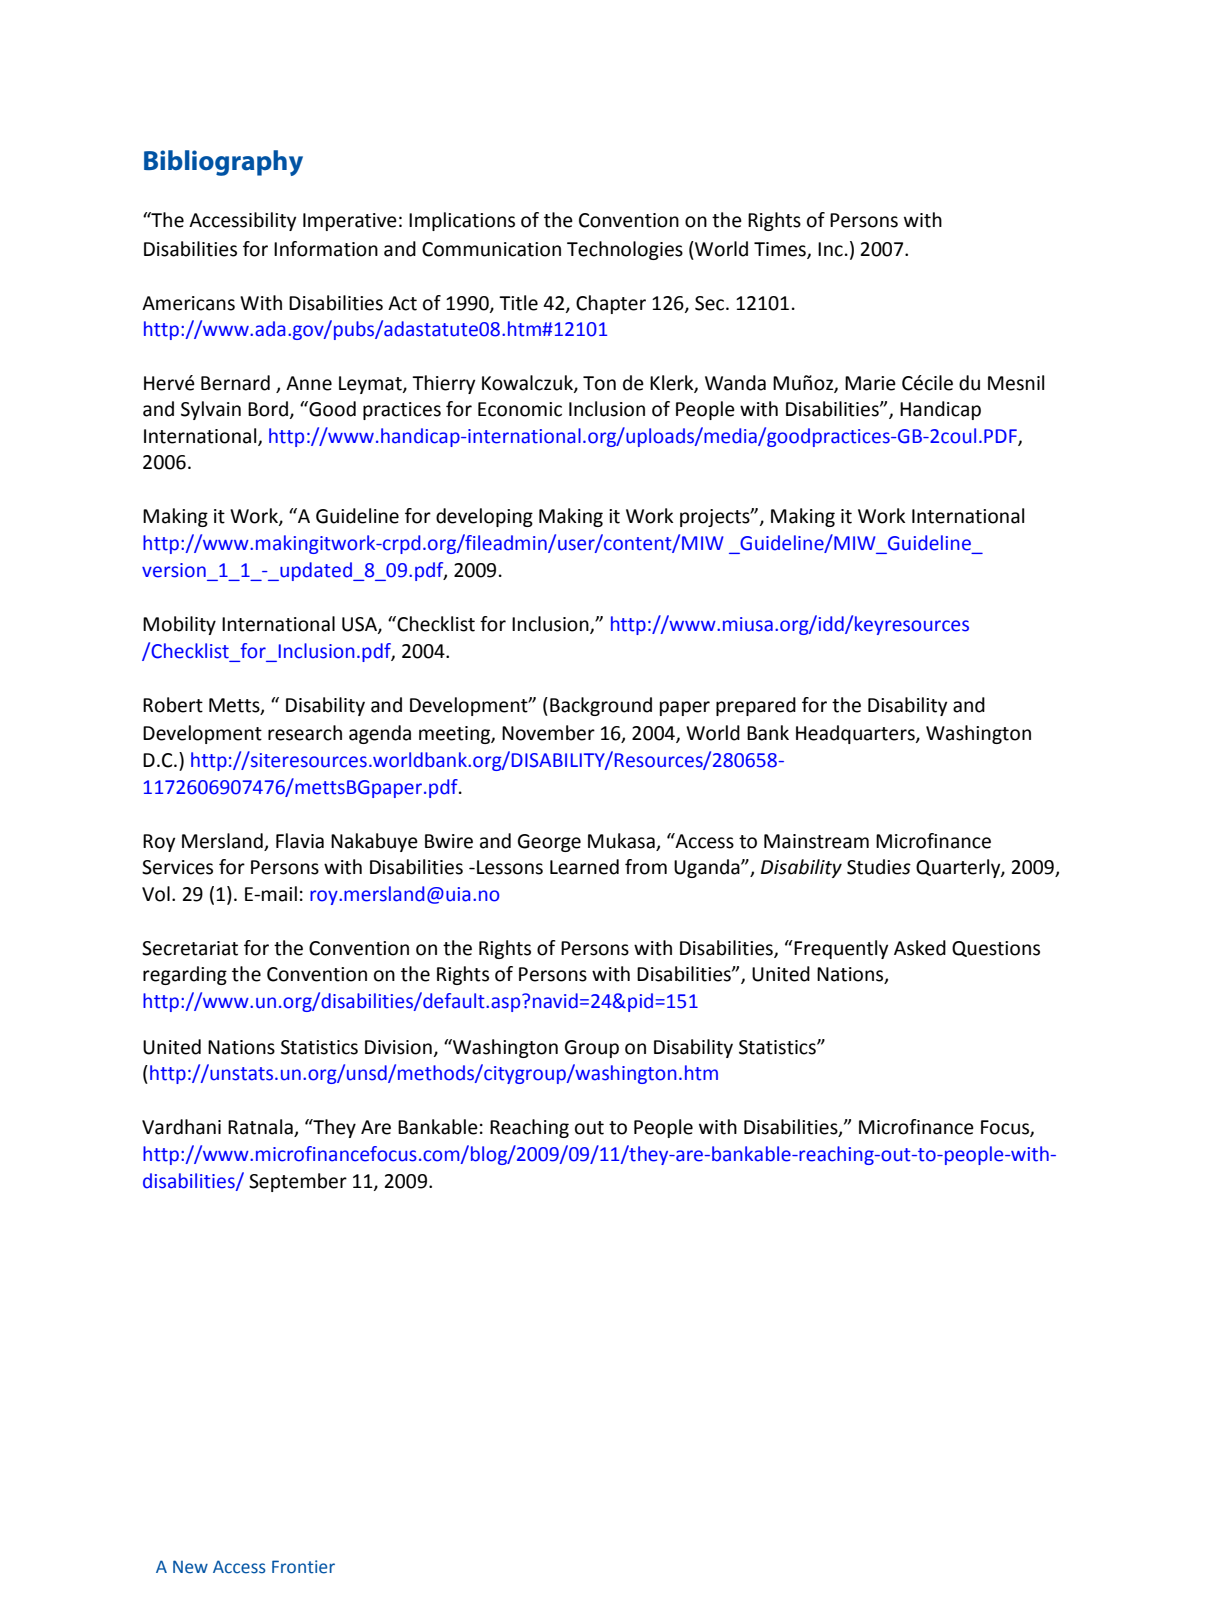  I want to click on Learned, so click(584, 867).
